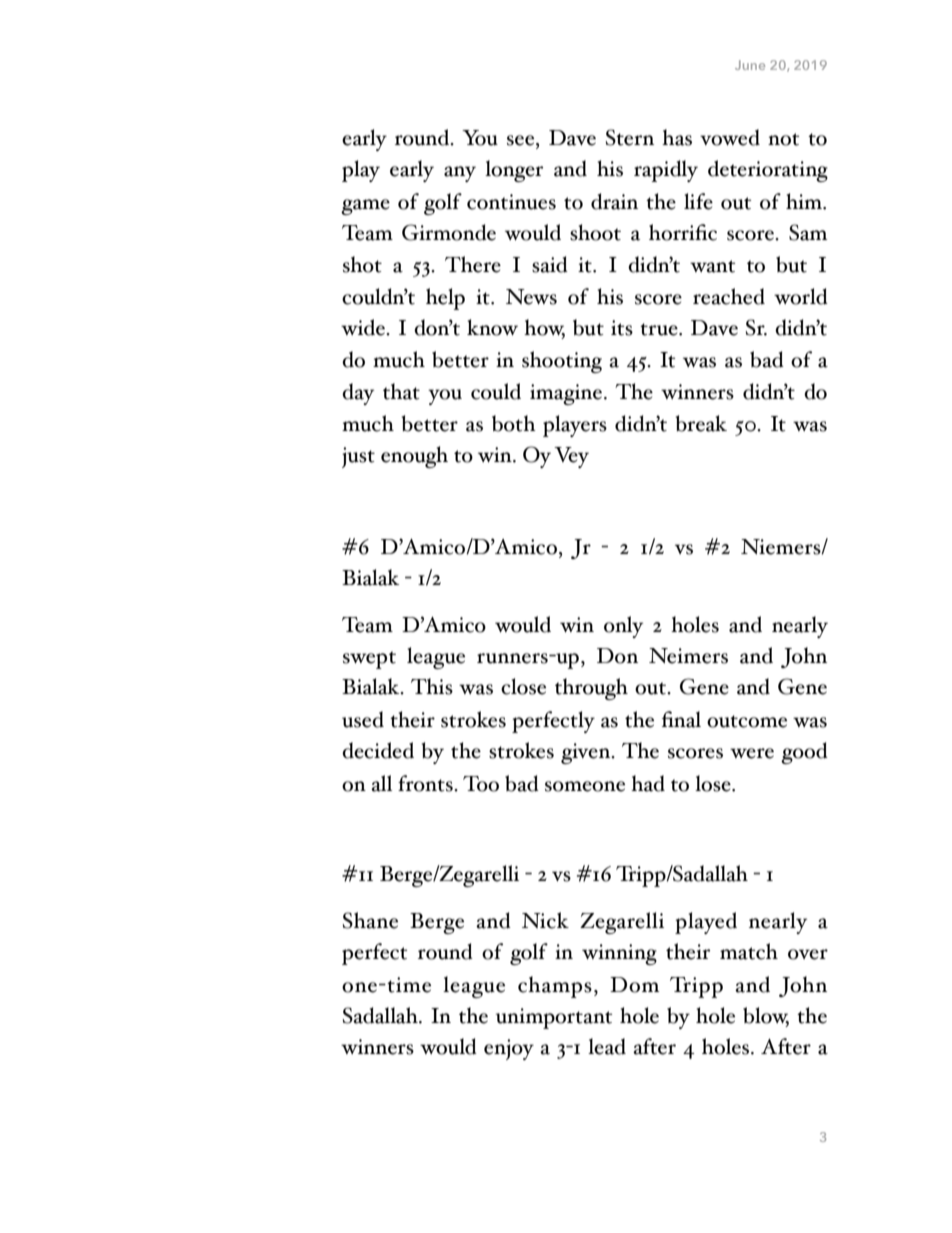 This document has height=1233, width=952. I want to click on said, so click(550, 264).
